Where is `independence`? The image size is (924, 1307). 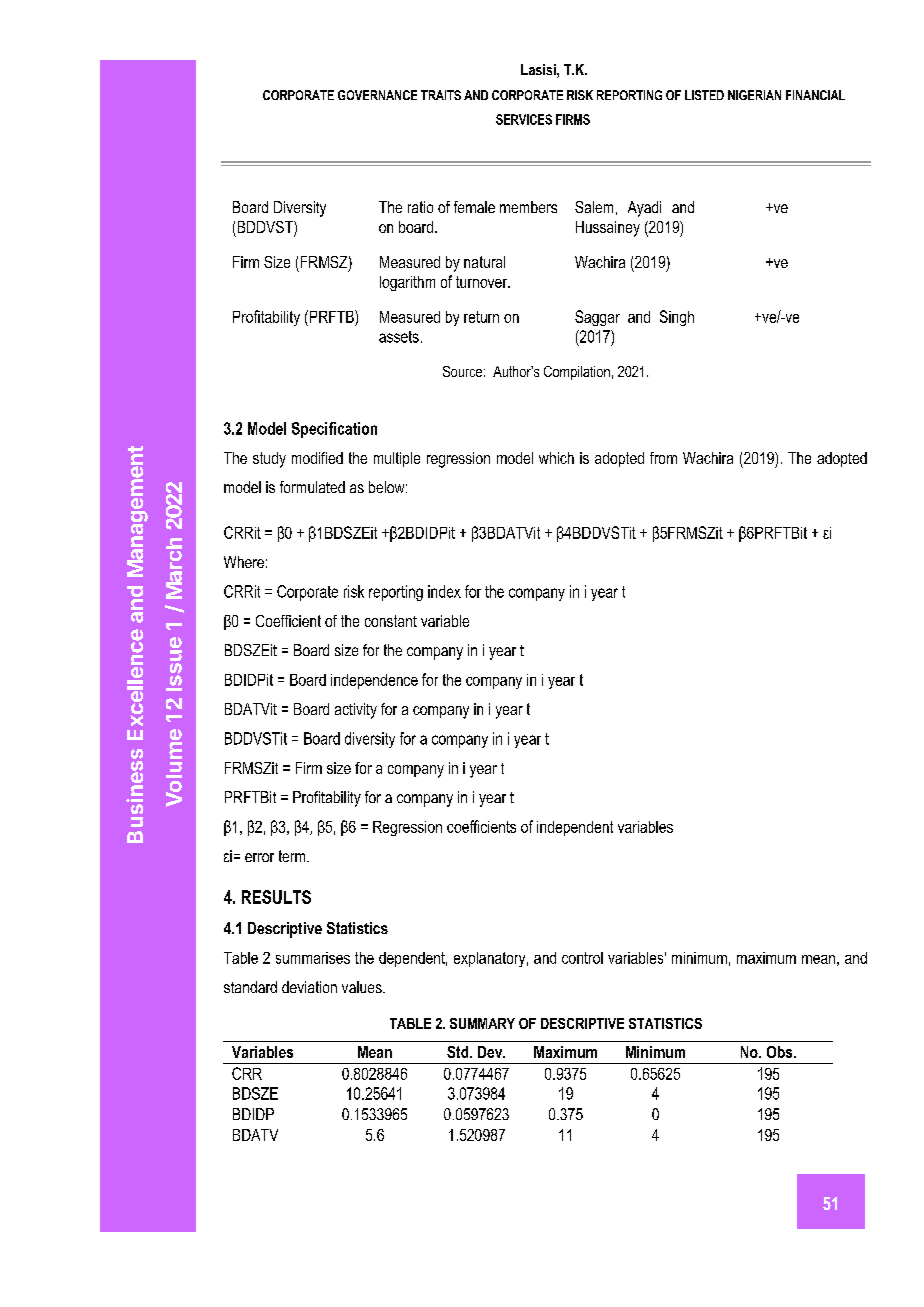 independence is located at coordinates (374, 681).
